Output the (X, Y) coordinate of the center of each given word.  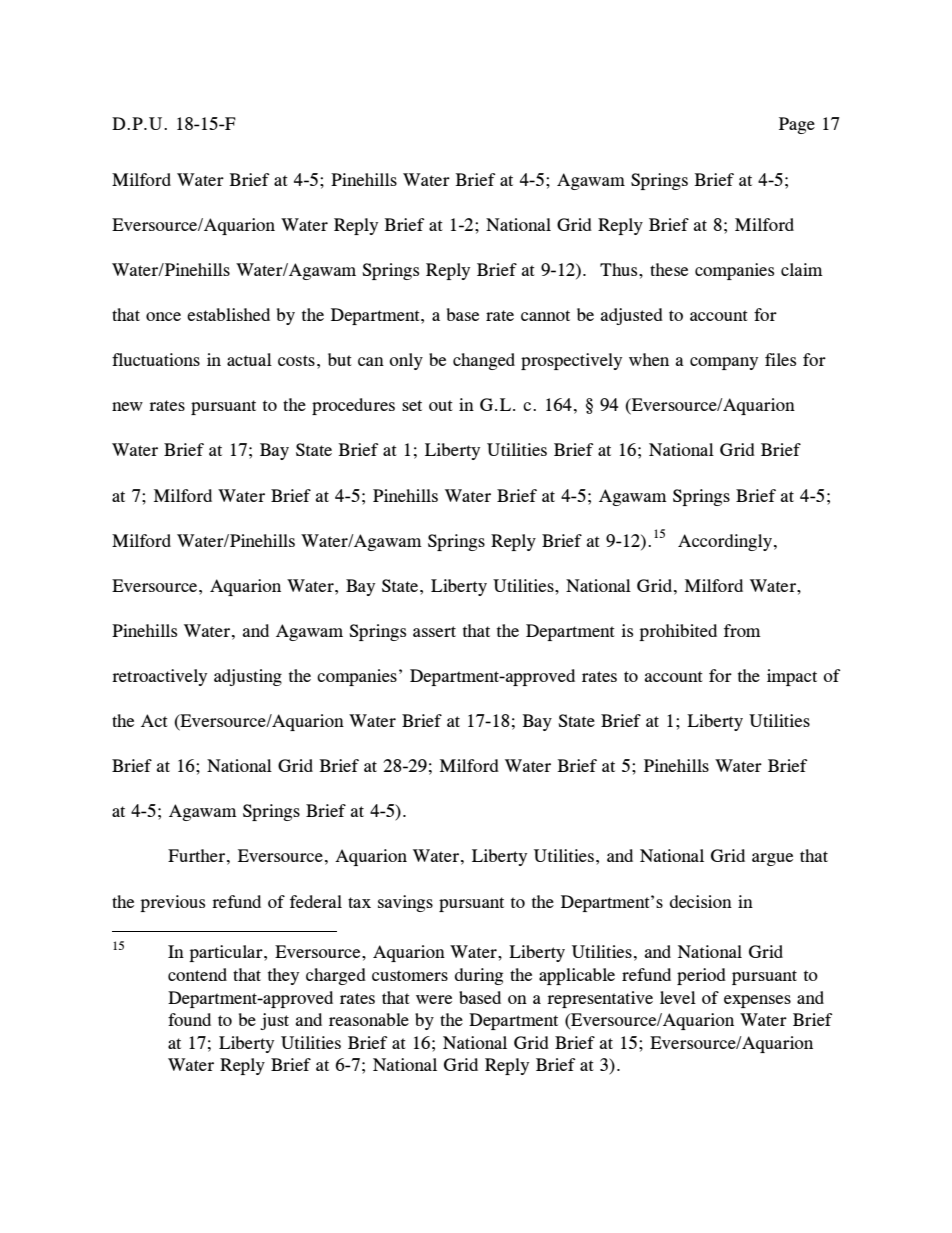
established (228, 314)
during (479, 976)
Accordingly (725, 542)
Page (797, 125)
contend (197, 974)
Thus (620, 269)
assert (434, 631)
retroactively (159, 677)
